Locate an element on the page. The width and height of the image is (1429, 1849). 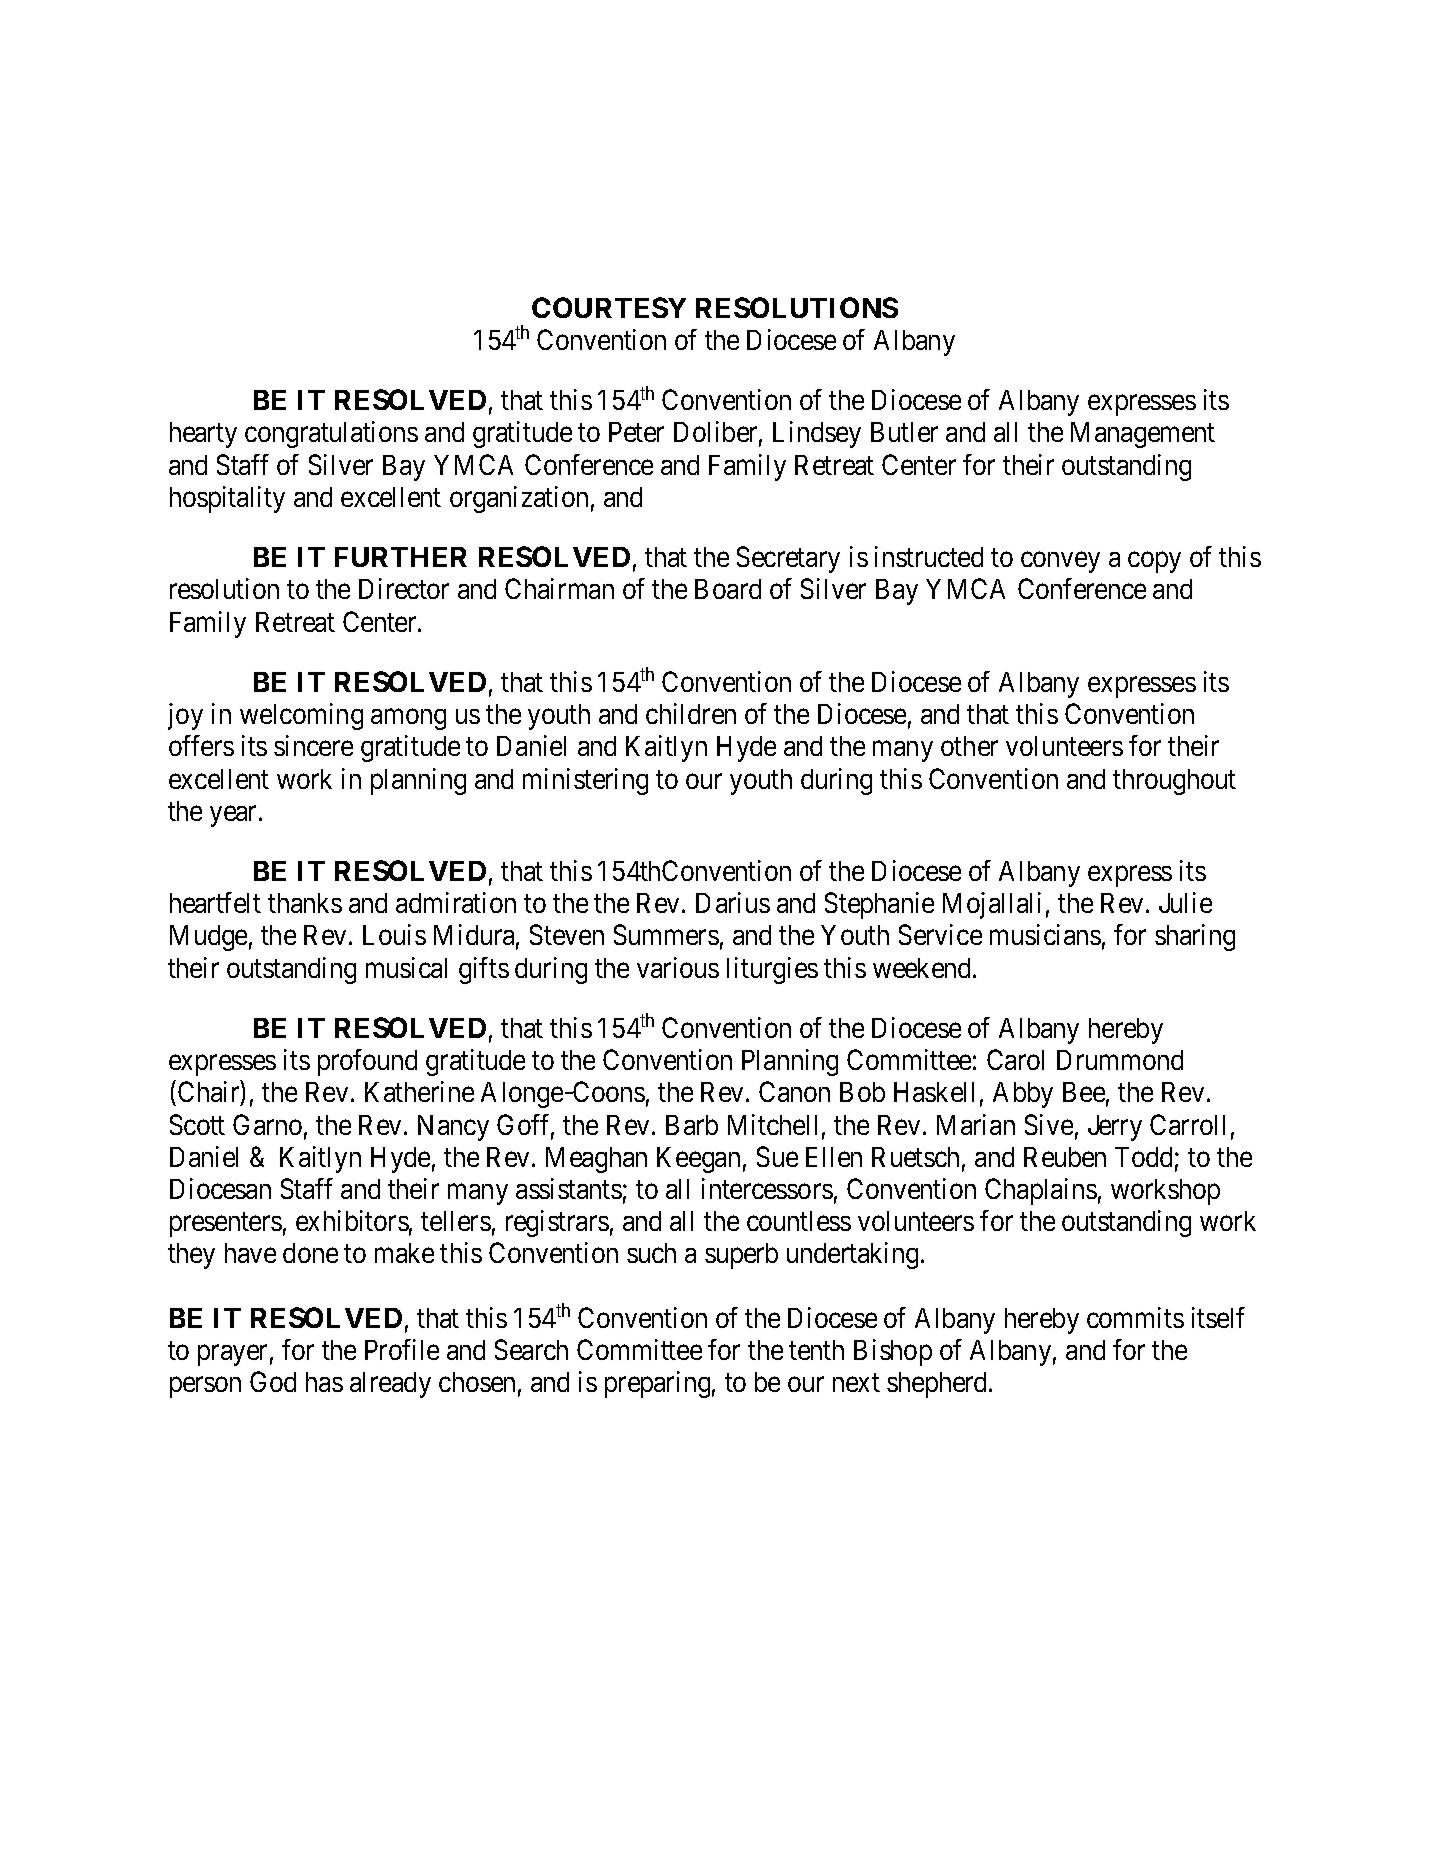
COURTESY is located at coordinates (609, 307).
